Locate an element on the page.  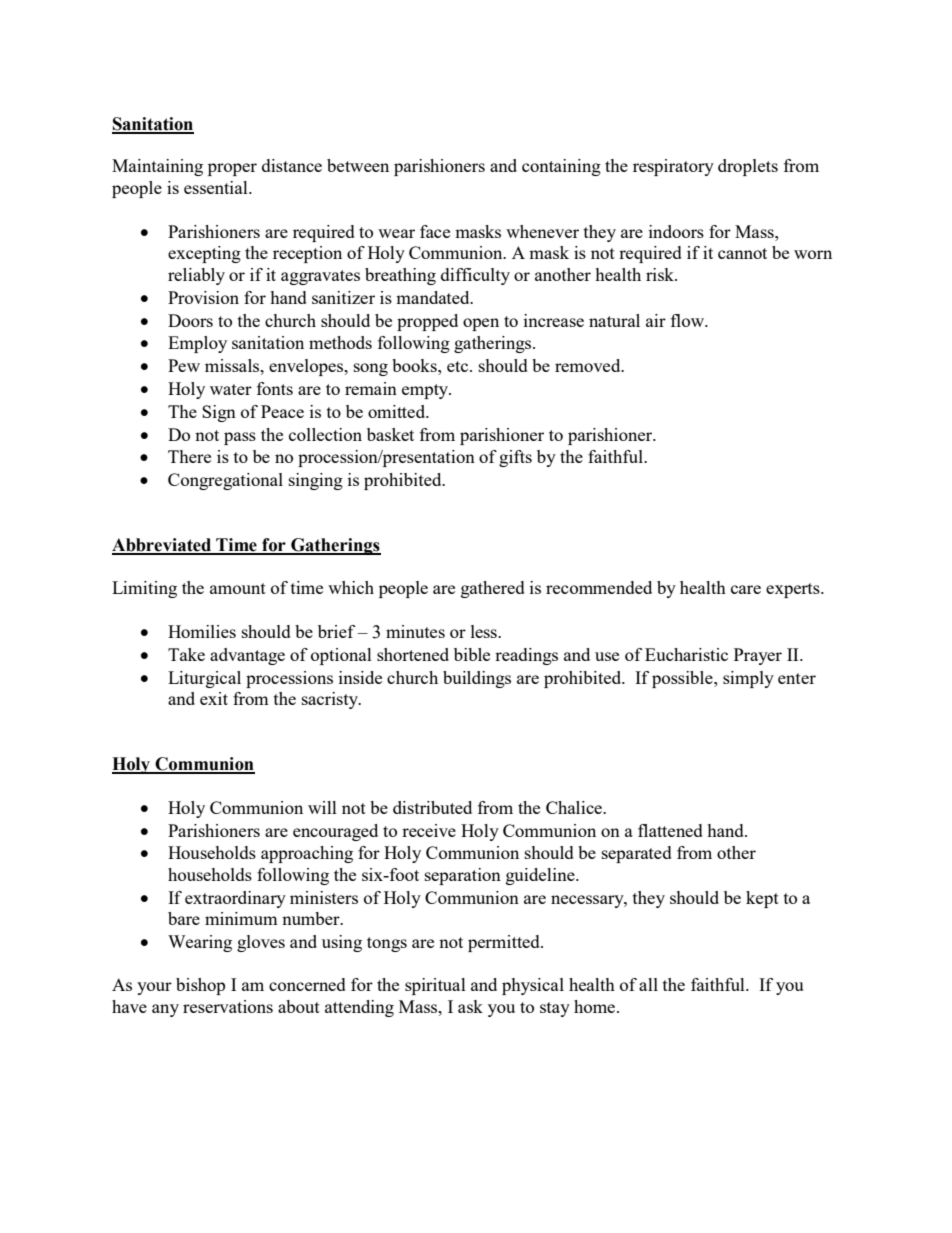
spiritual is located at coordinates (435, 986).
